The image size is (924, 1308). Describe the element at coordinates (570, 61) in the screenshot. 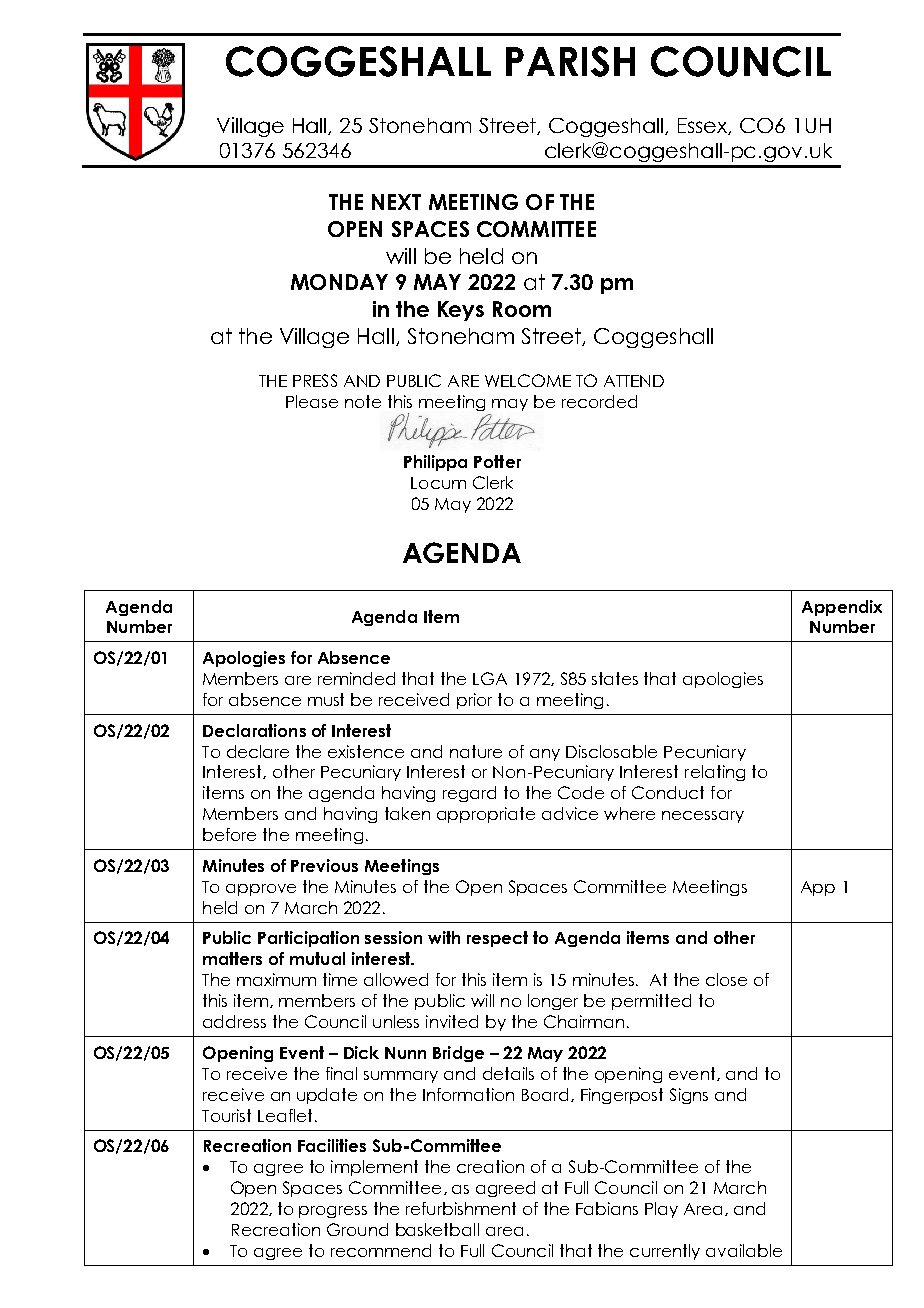

I see `PARISH` at that location.
